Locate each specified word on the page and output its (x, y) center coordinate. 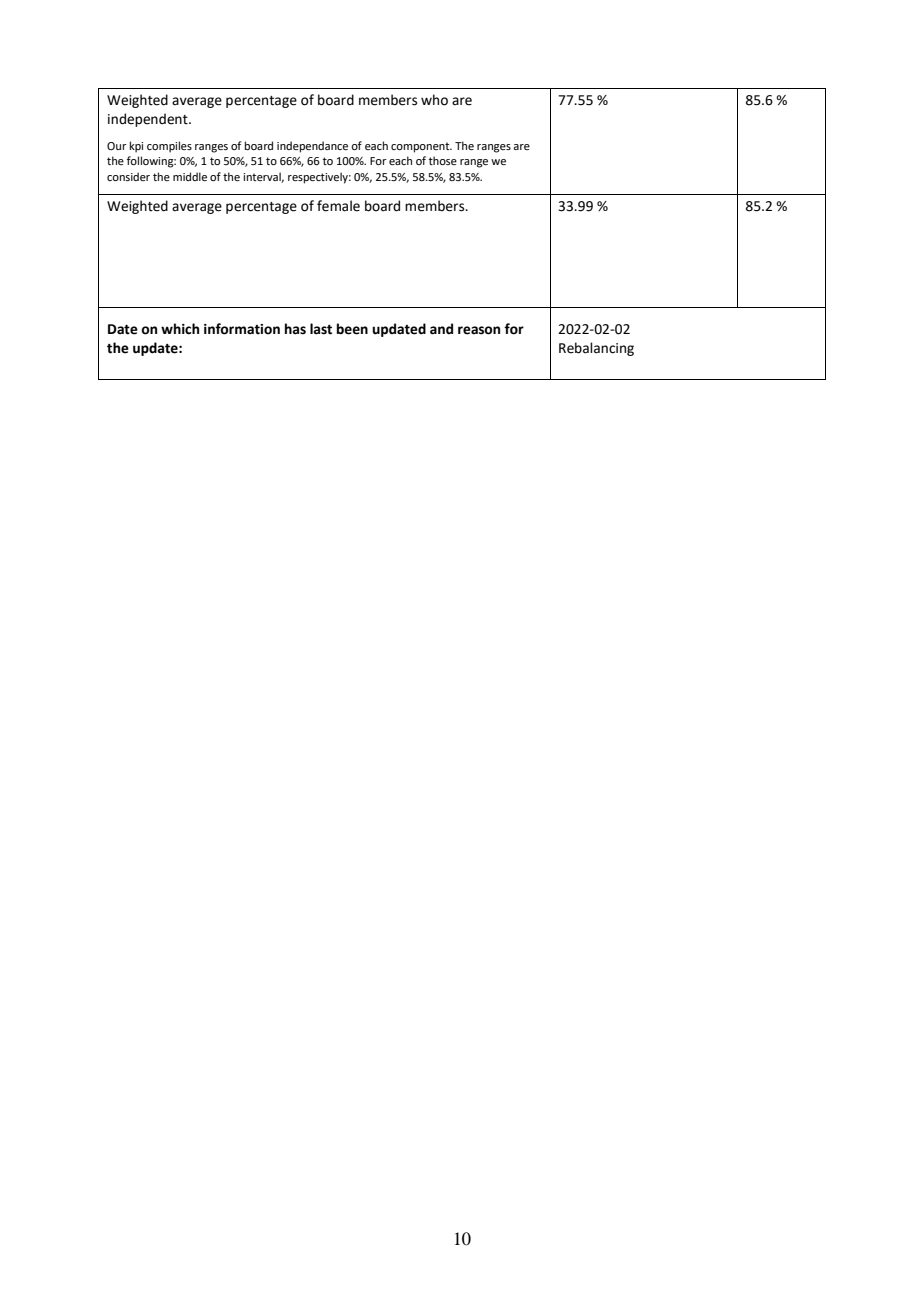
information (242, 329)
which (180, 329)
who (434, 100)
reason (479, 330)
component (421, 147)
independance (312, 147)
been (352, 329)
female (338, 206)
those (443, 160)
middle (190, 176)
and (441, 329)
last (321, 329)
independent (149, 120)
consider (128, 176)
